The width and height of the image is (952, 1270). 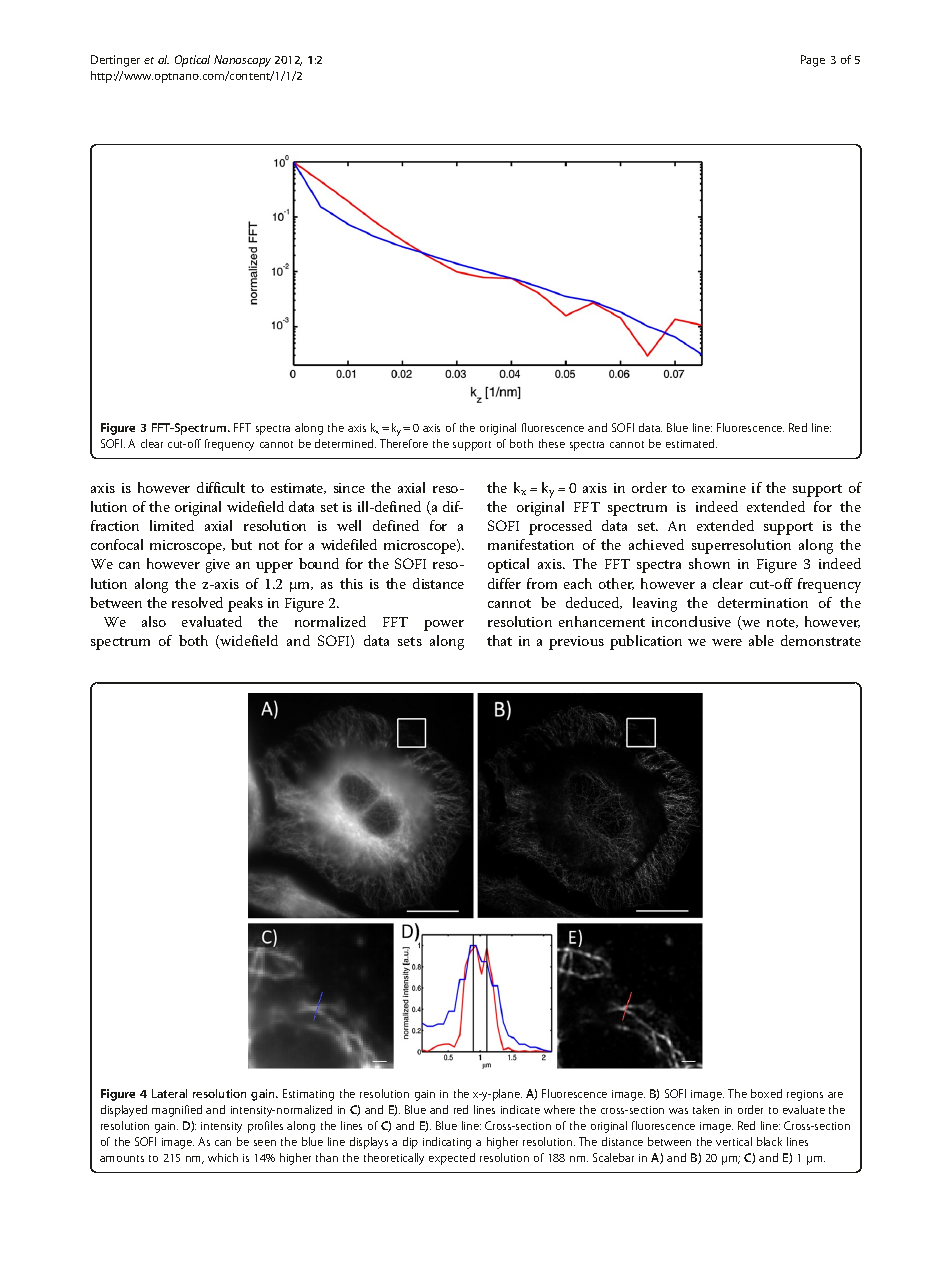 I want to click on these, so click(x=552, y=443).
